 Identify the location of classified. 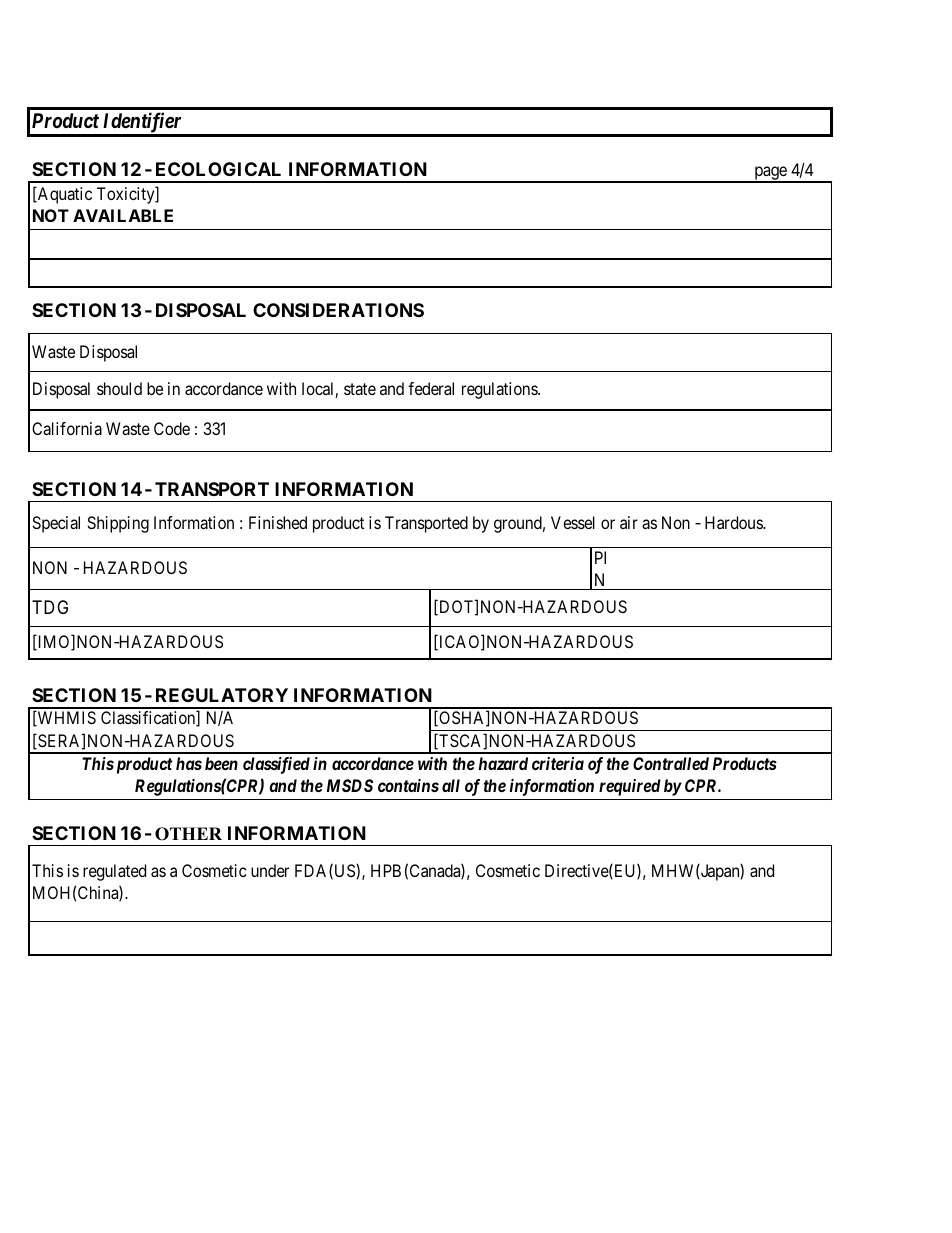
(276, 765).
